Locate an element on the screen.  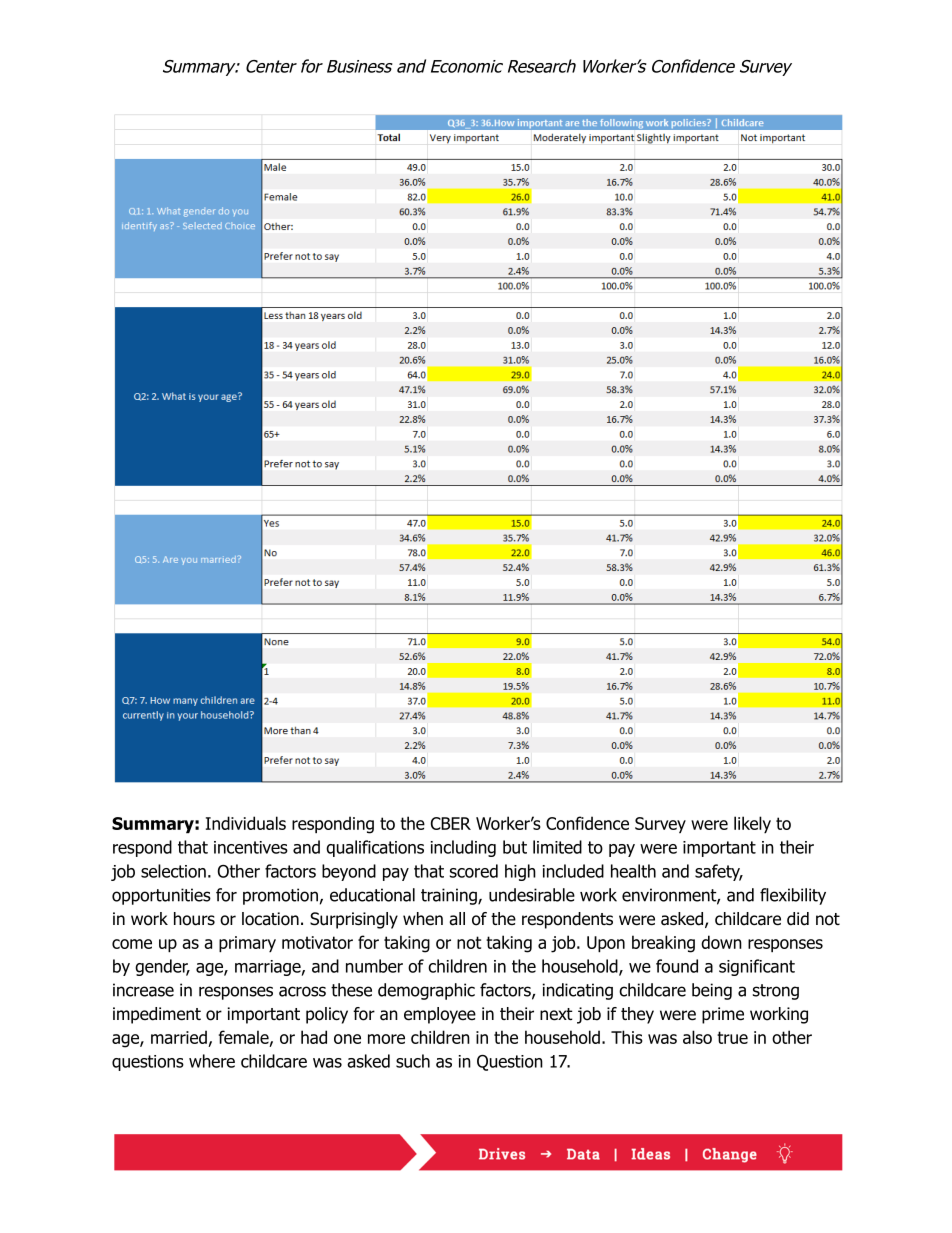
Individuals is located at coordinates (246, 823).
